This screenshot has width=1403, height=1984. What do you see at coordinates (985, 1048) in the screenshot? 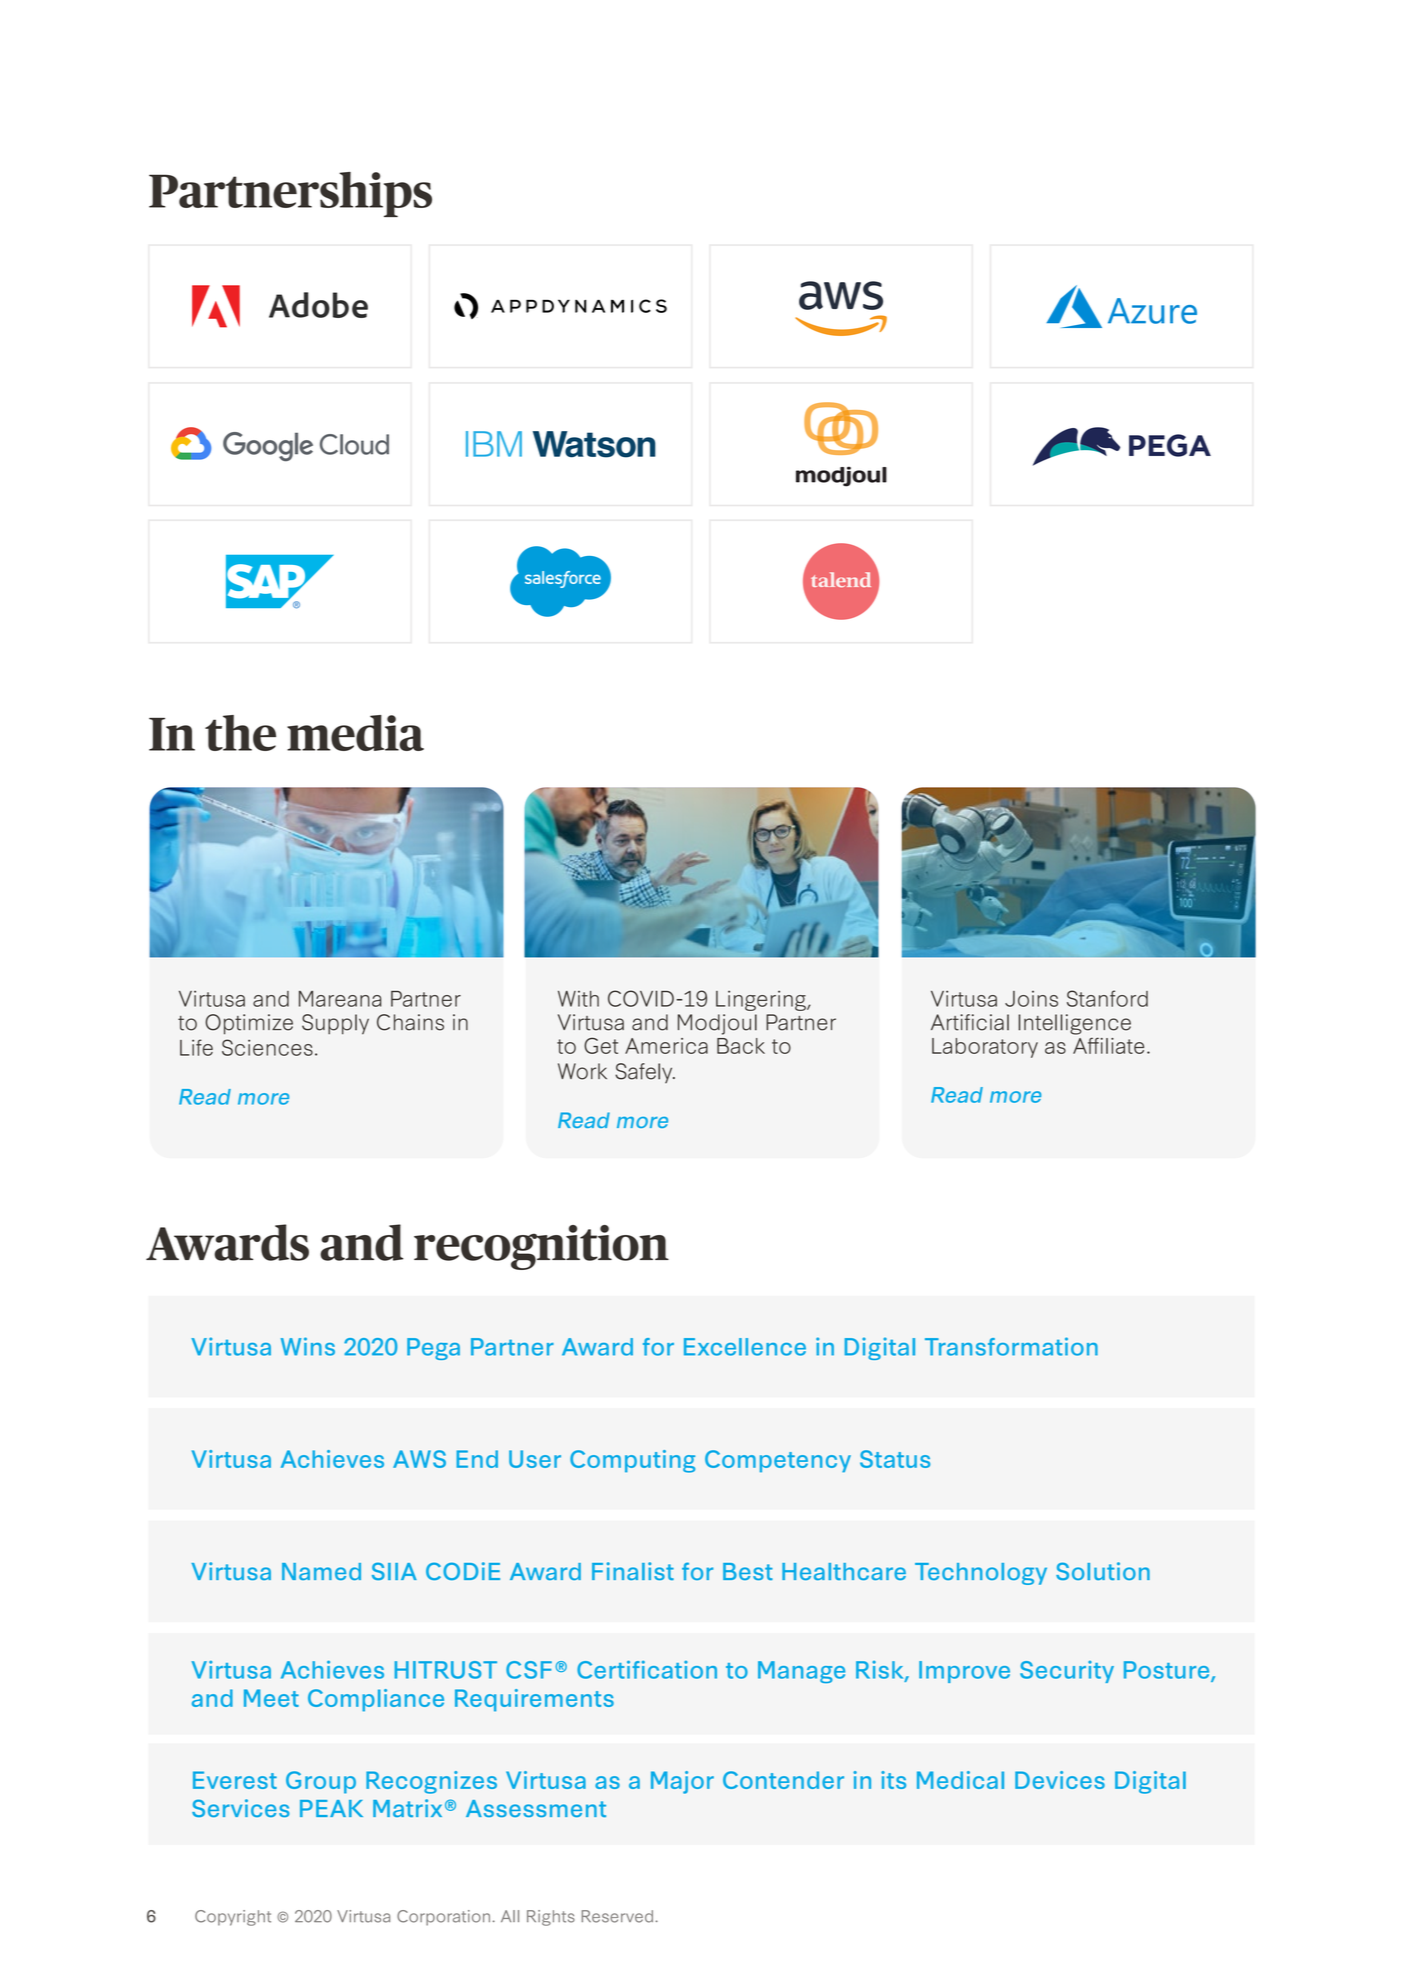
I see `Laboratory` at bounding box center [985, 1048].
